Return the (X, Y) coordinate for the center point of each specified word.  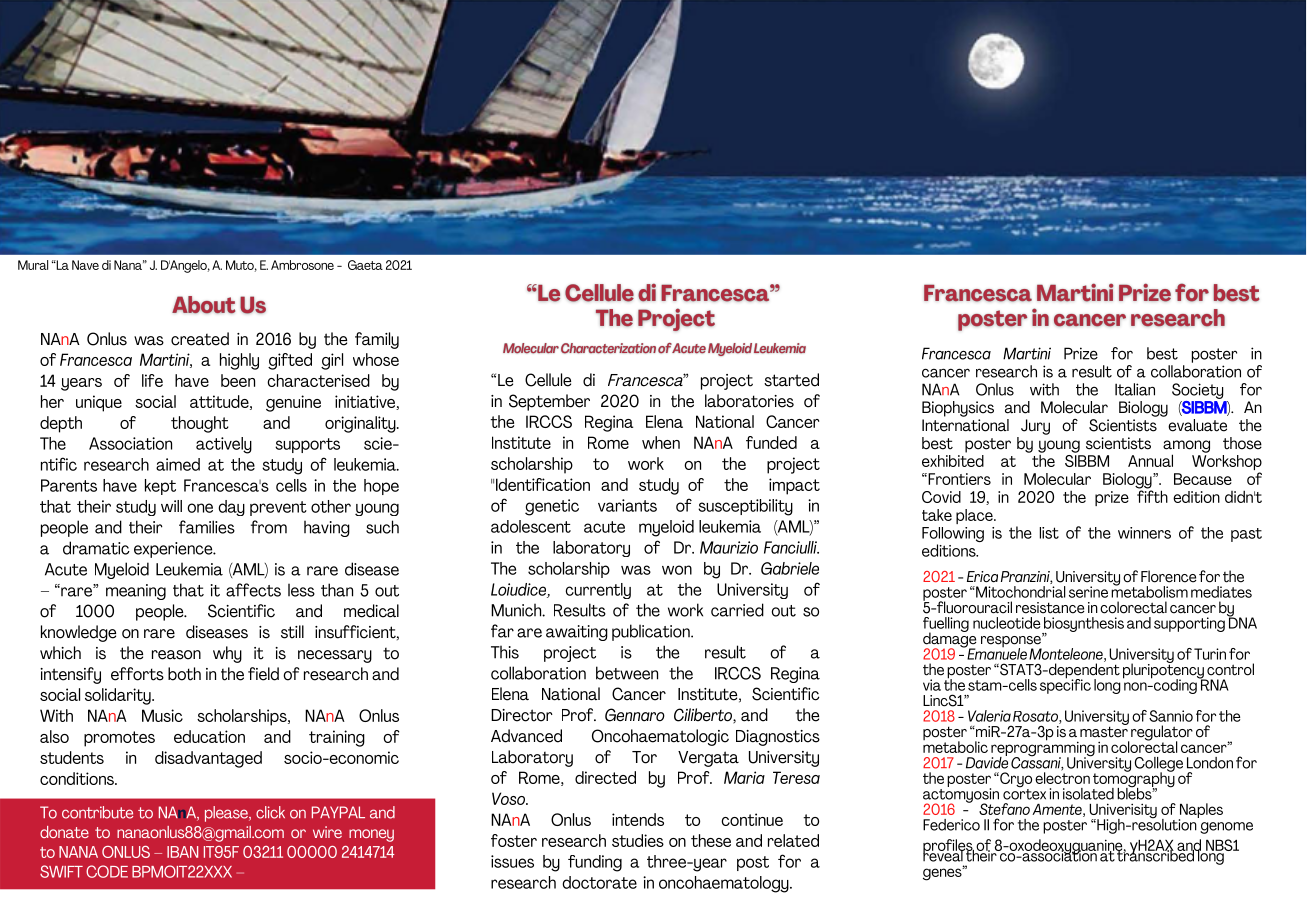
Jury (1035, 427)
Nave (85, 265)
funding (595, 863)
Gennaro (635, 715)
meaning (136, 592)
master (1104, 731)
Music (162, 715)
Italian (1135, 389)
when (661, 442)
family (377, 340)
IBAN (182, 852)
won (677, 570)
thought (200, 424)
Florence (1169, 576)
